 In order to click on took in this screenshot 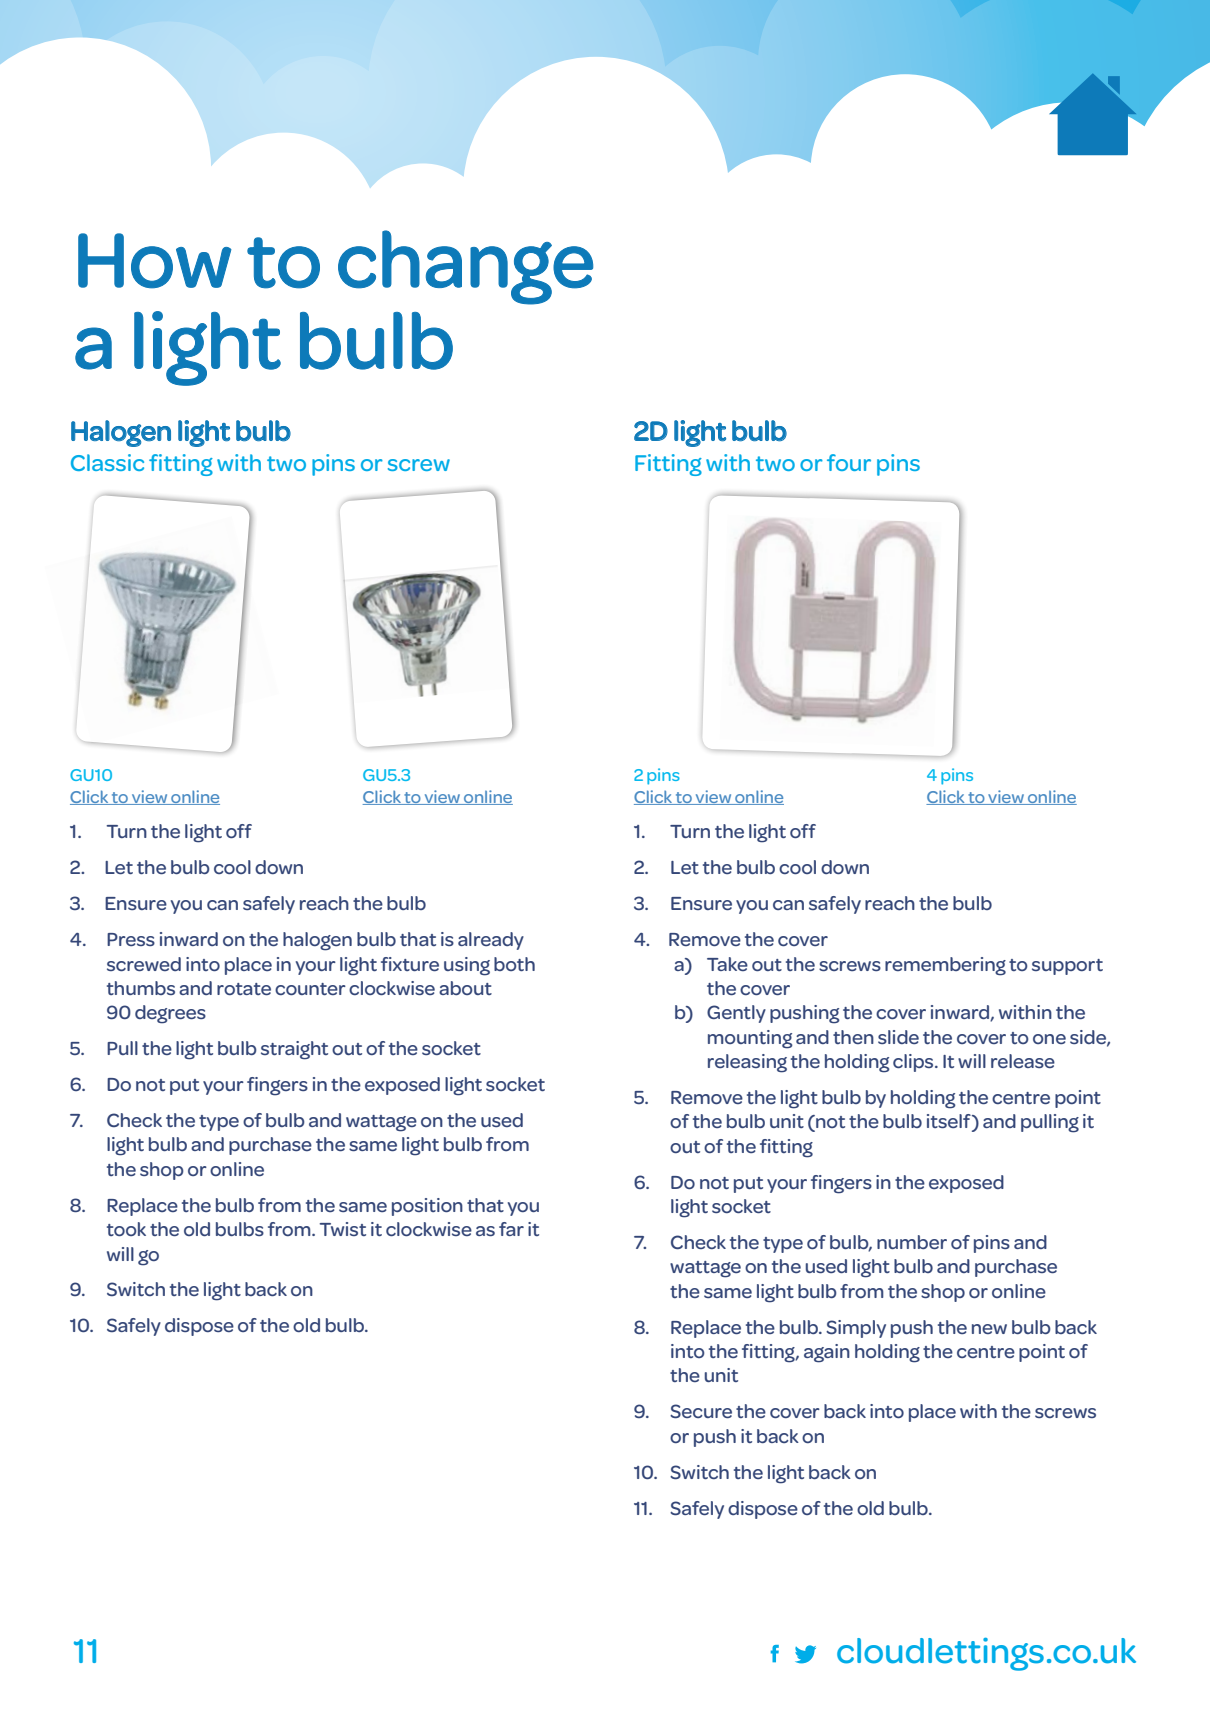, I will do `click(126, 1229)`.
